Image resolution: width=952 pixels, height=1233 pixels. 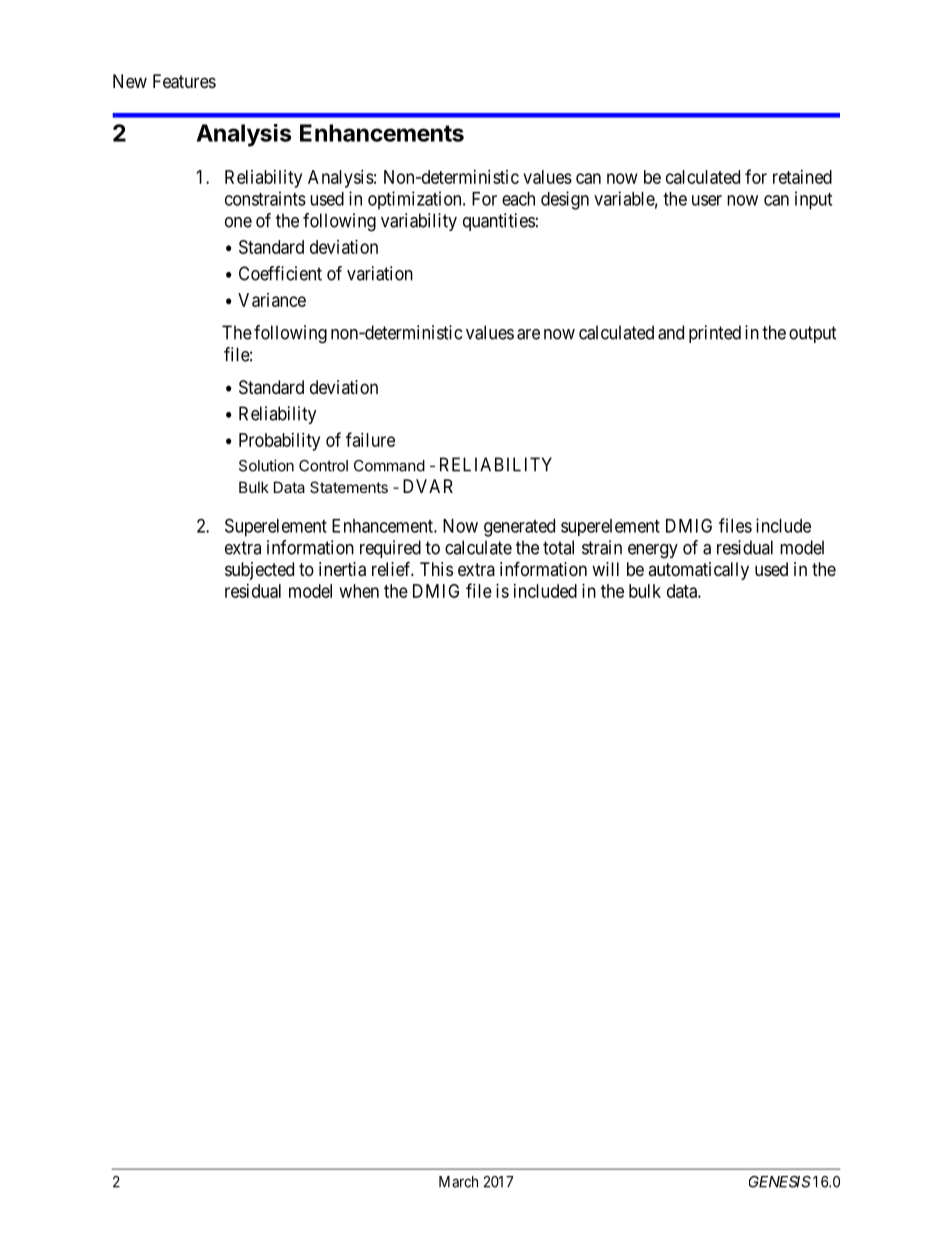 I want to click on Features, so click(x=184, y=81).
